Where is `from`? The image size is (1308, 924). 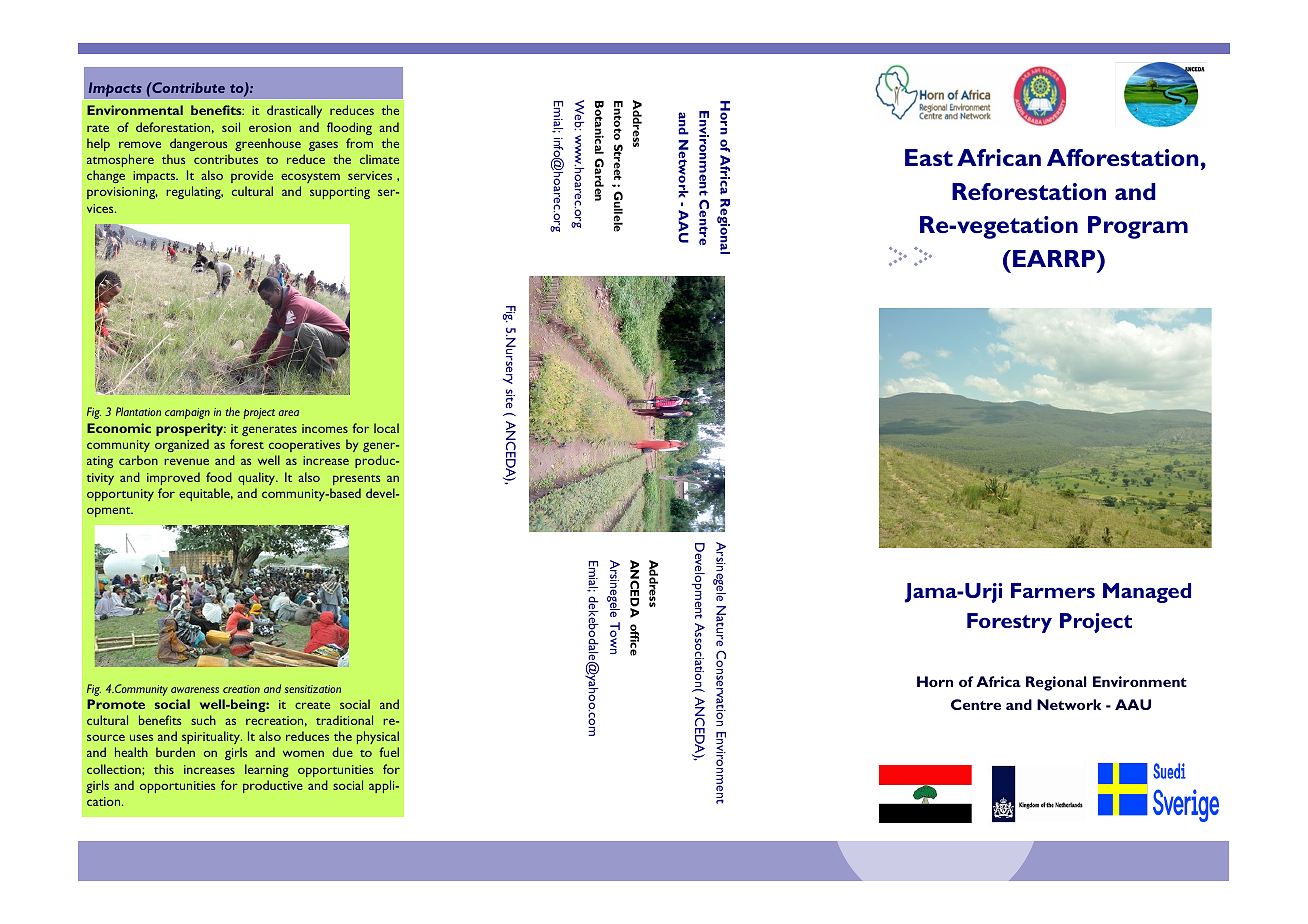
from is located at coordinates (359, 143).
